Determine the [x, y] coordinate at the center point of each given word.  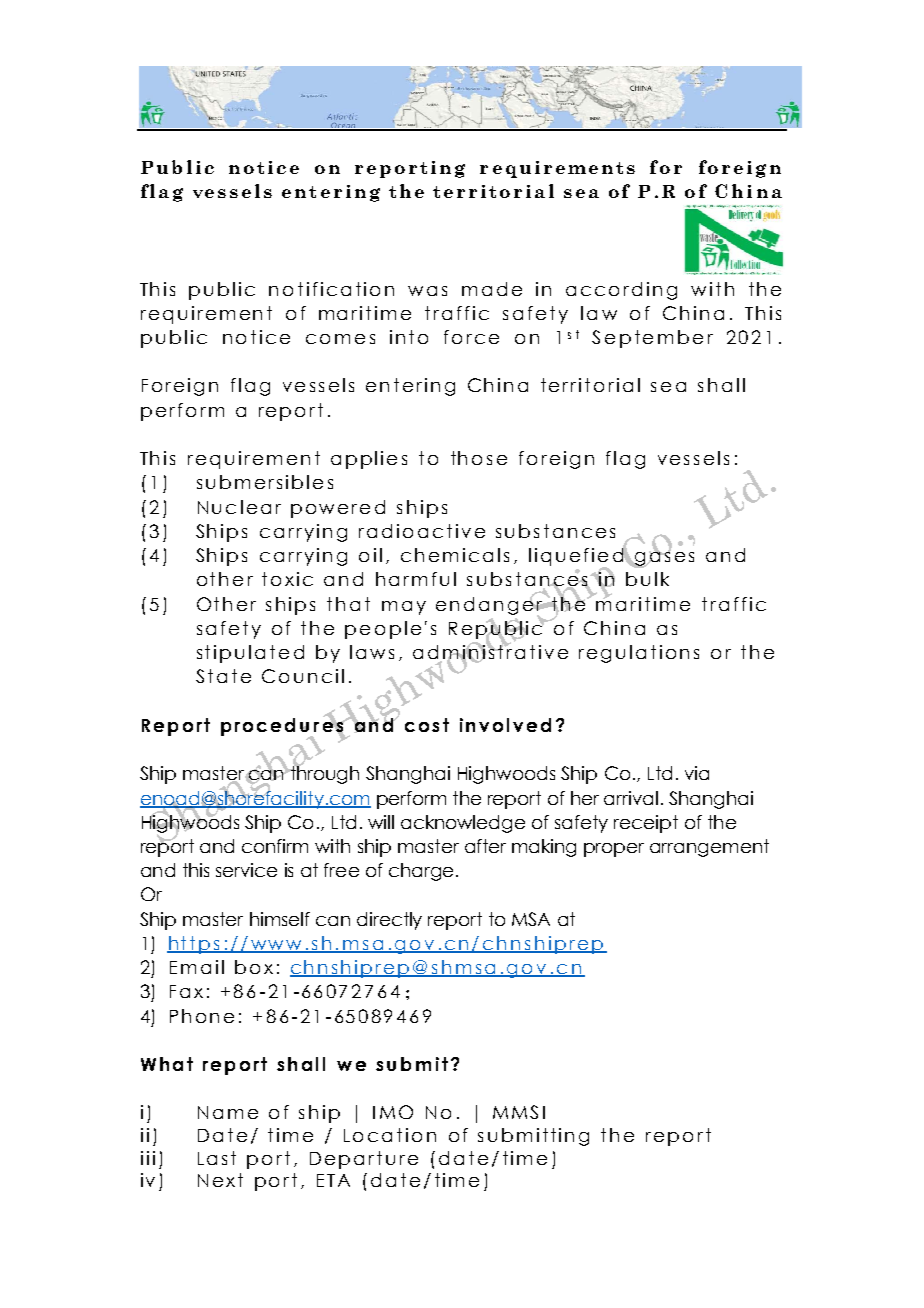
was [427, 291]
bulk [647, 579]
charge [421, 872]
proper [614, 850]
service [246, 870]
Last [217, 1158]
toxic [287, 579]
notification [331, 289]
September [652, 339]
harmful [416, 579]
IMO [393, 1112]
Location [390, 1135]
